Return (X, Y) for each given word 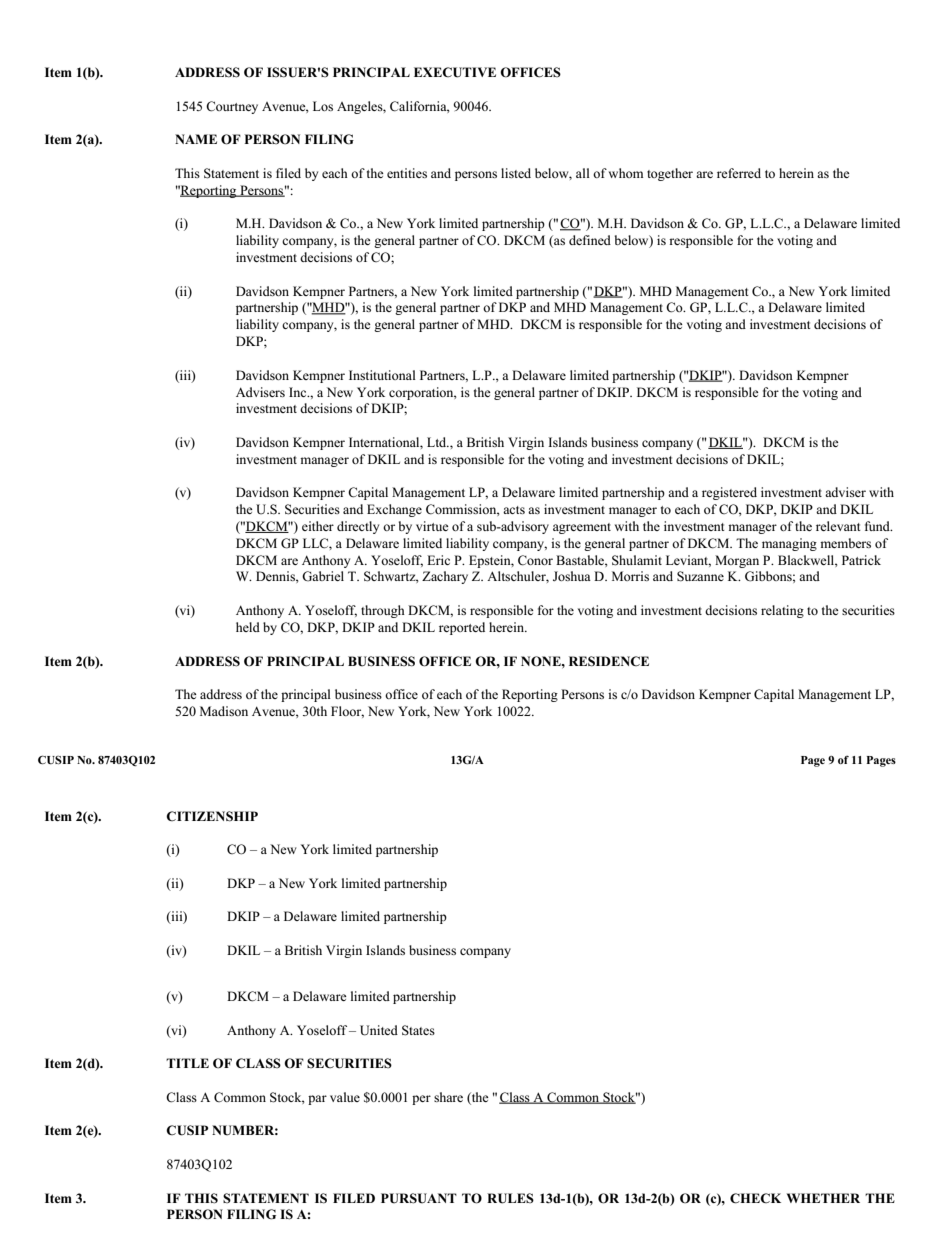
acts (514, 510)
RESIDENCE (609, 661)
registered (729, 493)
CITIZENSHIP (212, 816)
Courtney (232, 107)
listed (516, 173)
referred (739, 173)
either (318, 526)
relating (782, 611)
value (345, 1097)
